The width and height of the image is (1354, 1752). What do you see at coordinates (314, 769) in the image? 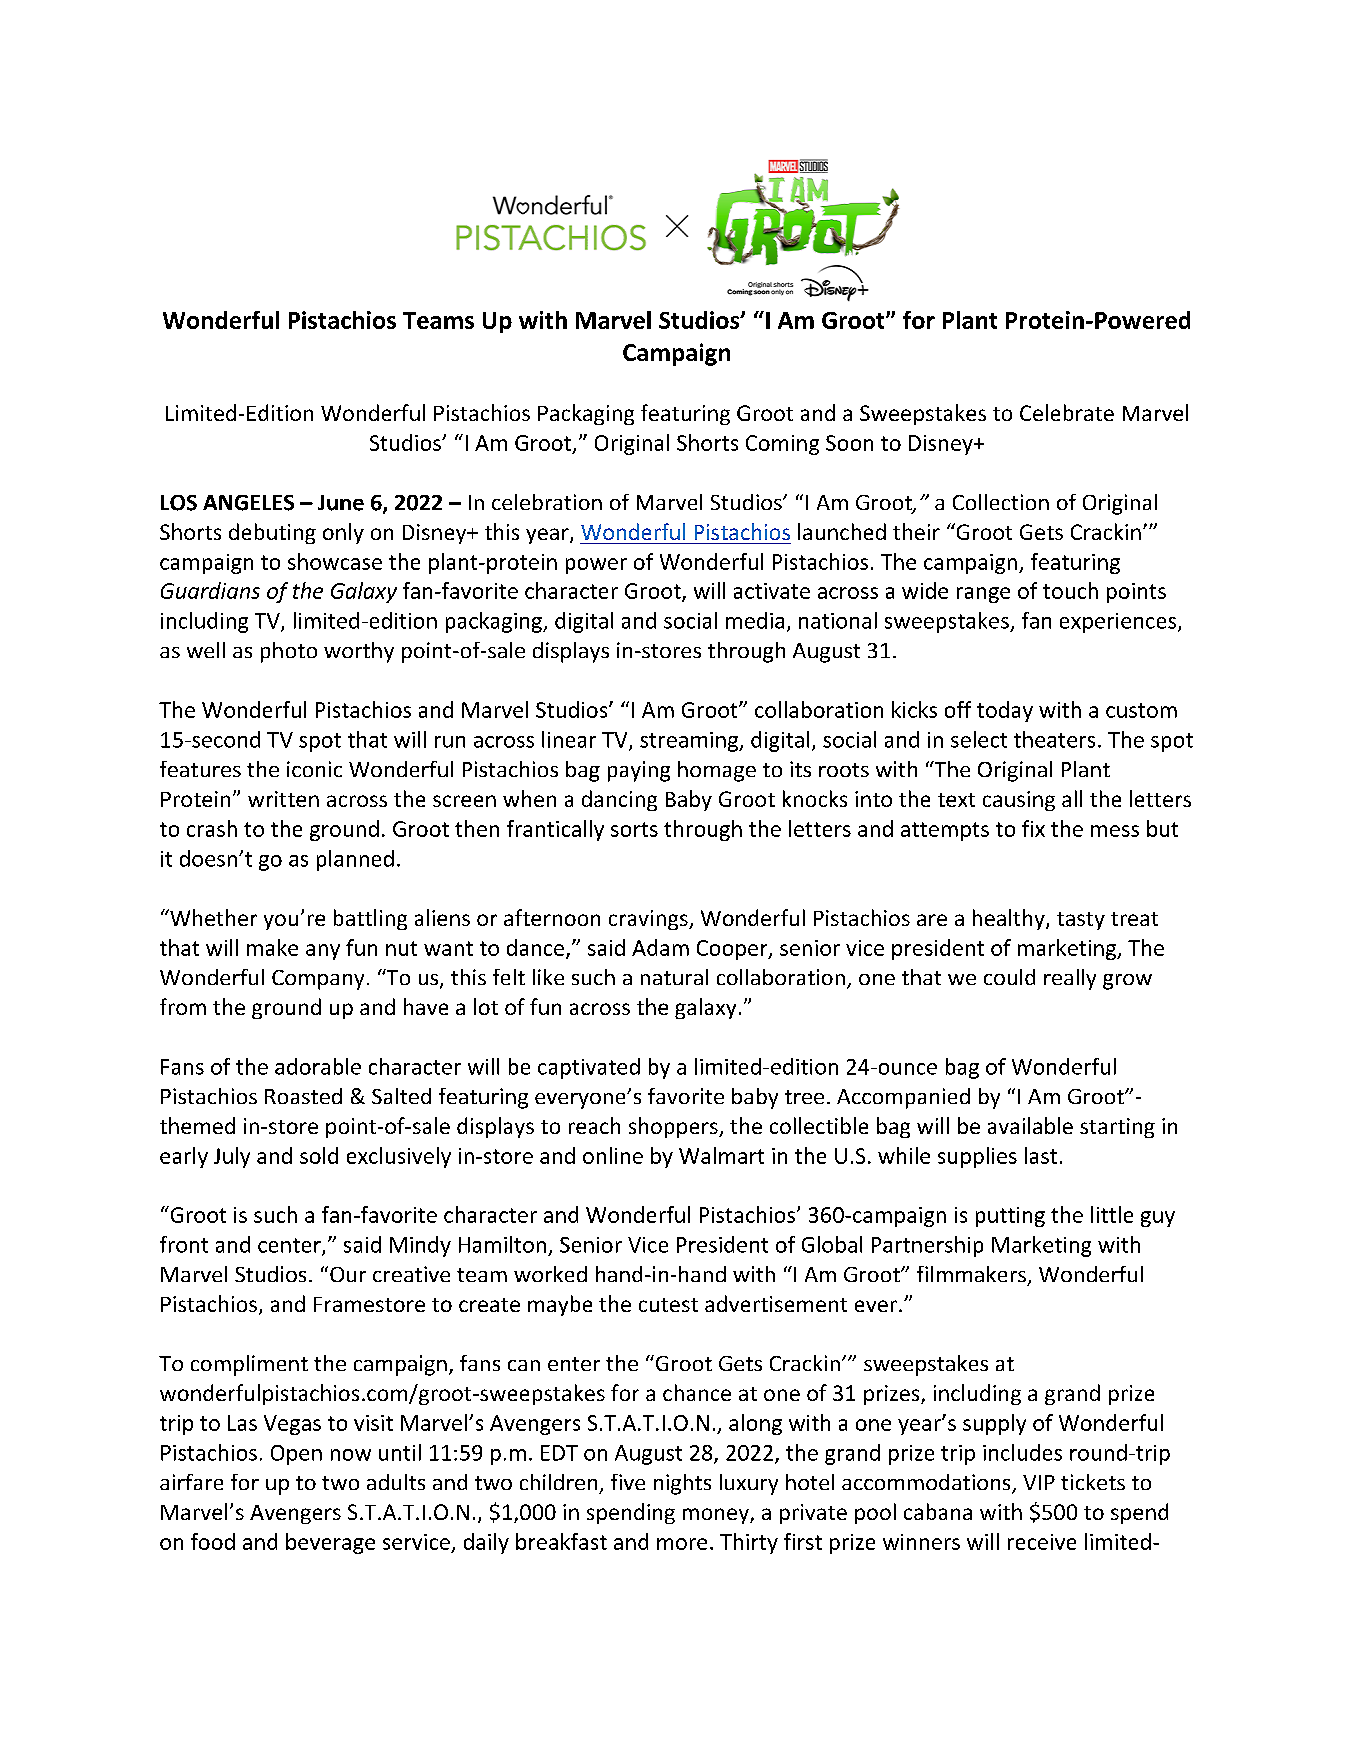
I see `iconic` at bounding box center [314, 769].
